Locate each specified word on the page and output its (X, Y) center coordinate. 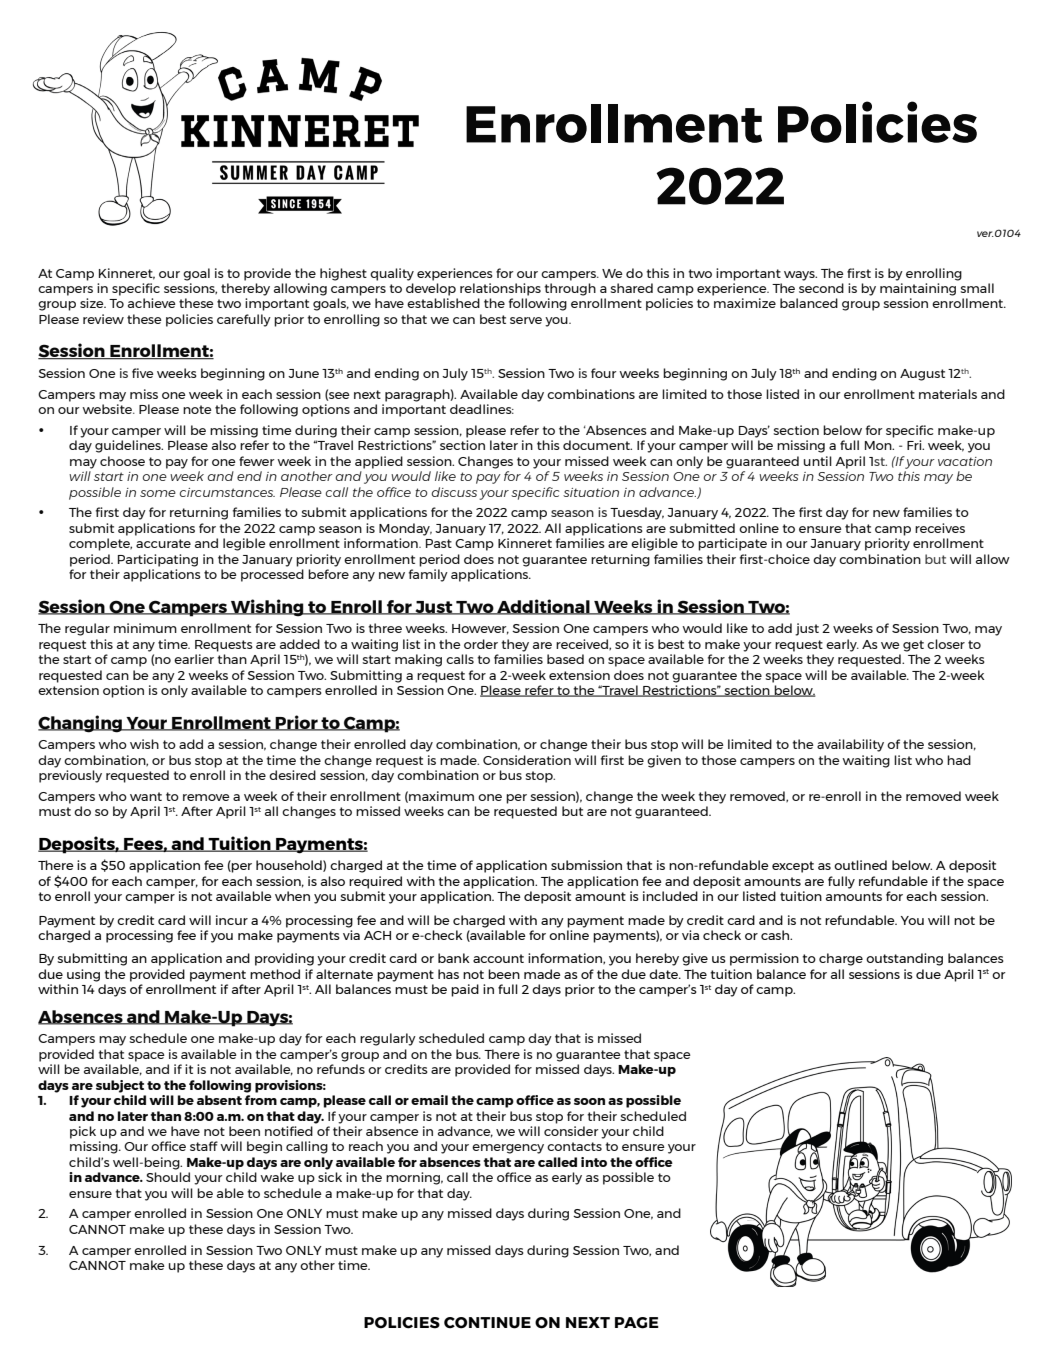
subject (120, 1086)
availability (850, 745)
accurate (163, 543)
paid (465, 990)
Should (168, 1177)
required (375, 882)
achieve (152, 303)
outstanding (904, 959)
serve (526, 320)
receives (940, 528)
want (146, 796)
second (821, 288)
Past (439, 543)
